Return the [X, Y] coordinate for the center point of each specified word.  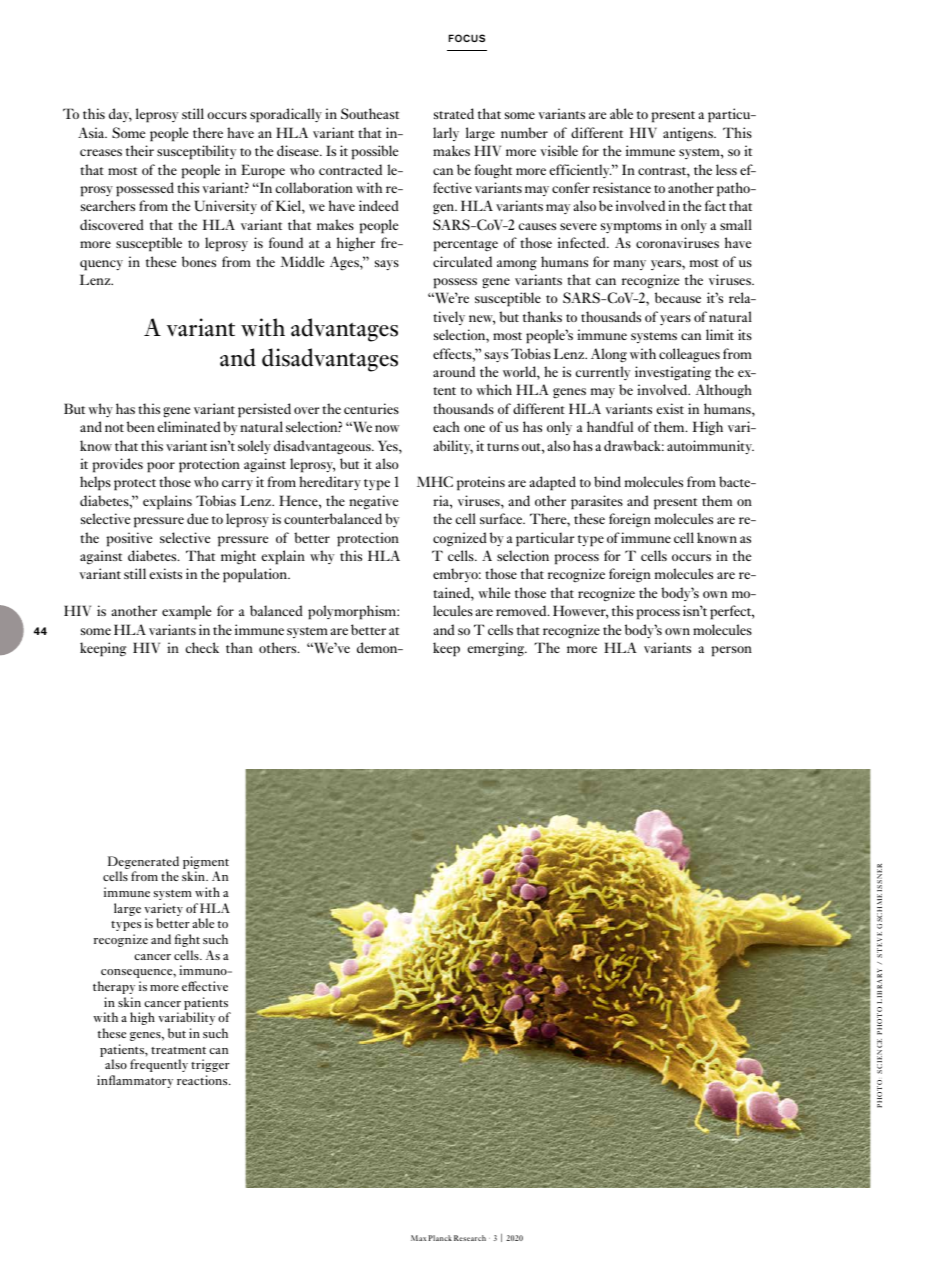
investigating [673, 373]
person [731, 651]
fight [187, 940]
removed [522, 610]
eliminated [189, 426]
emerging [497, 649]
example [186, 612]
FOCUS [467, 38]
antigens [689, 134]
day [120, 115]
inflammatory [135, 1081]
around [454, 371]
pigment [206, 862]
